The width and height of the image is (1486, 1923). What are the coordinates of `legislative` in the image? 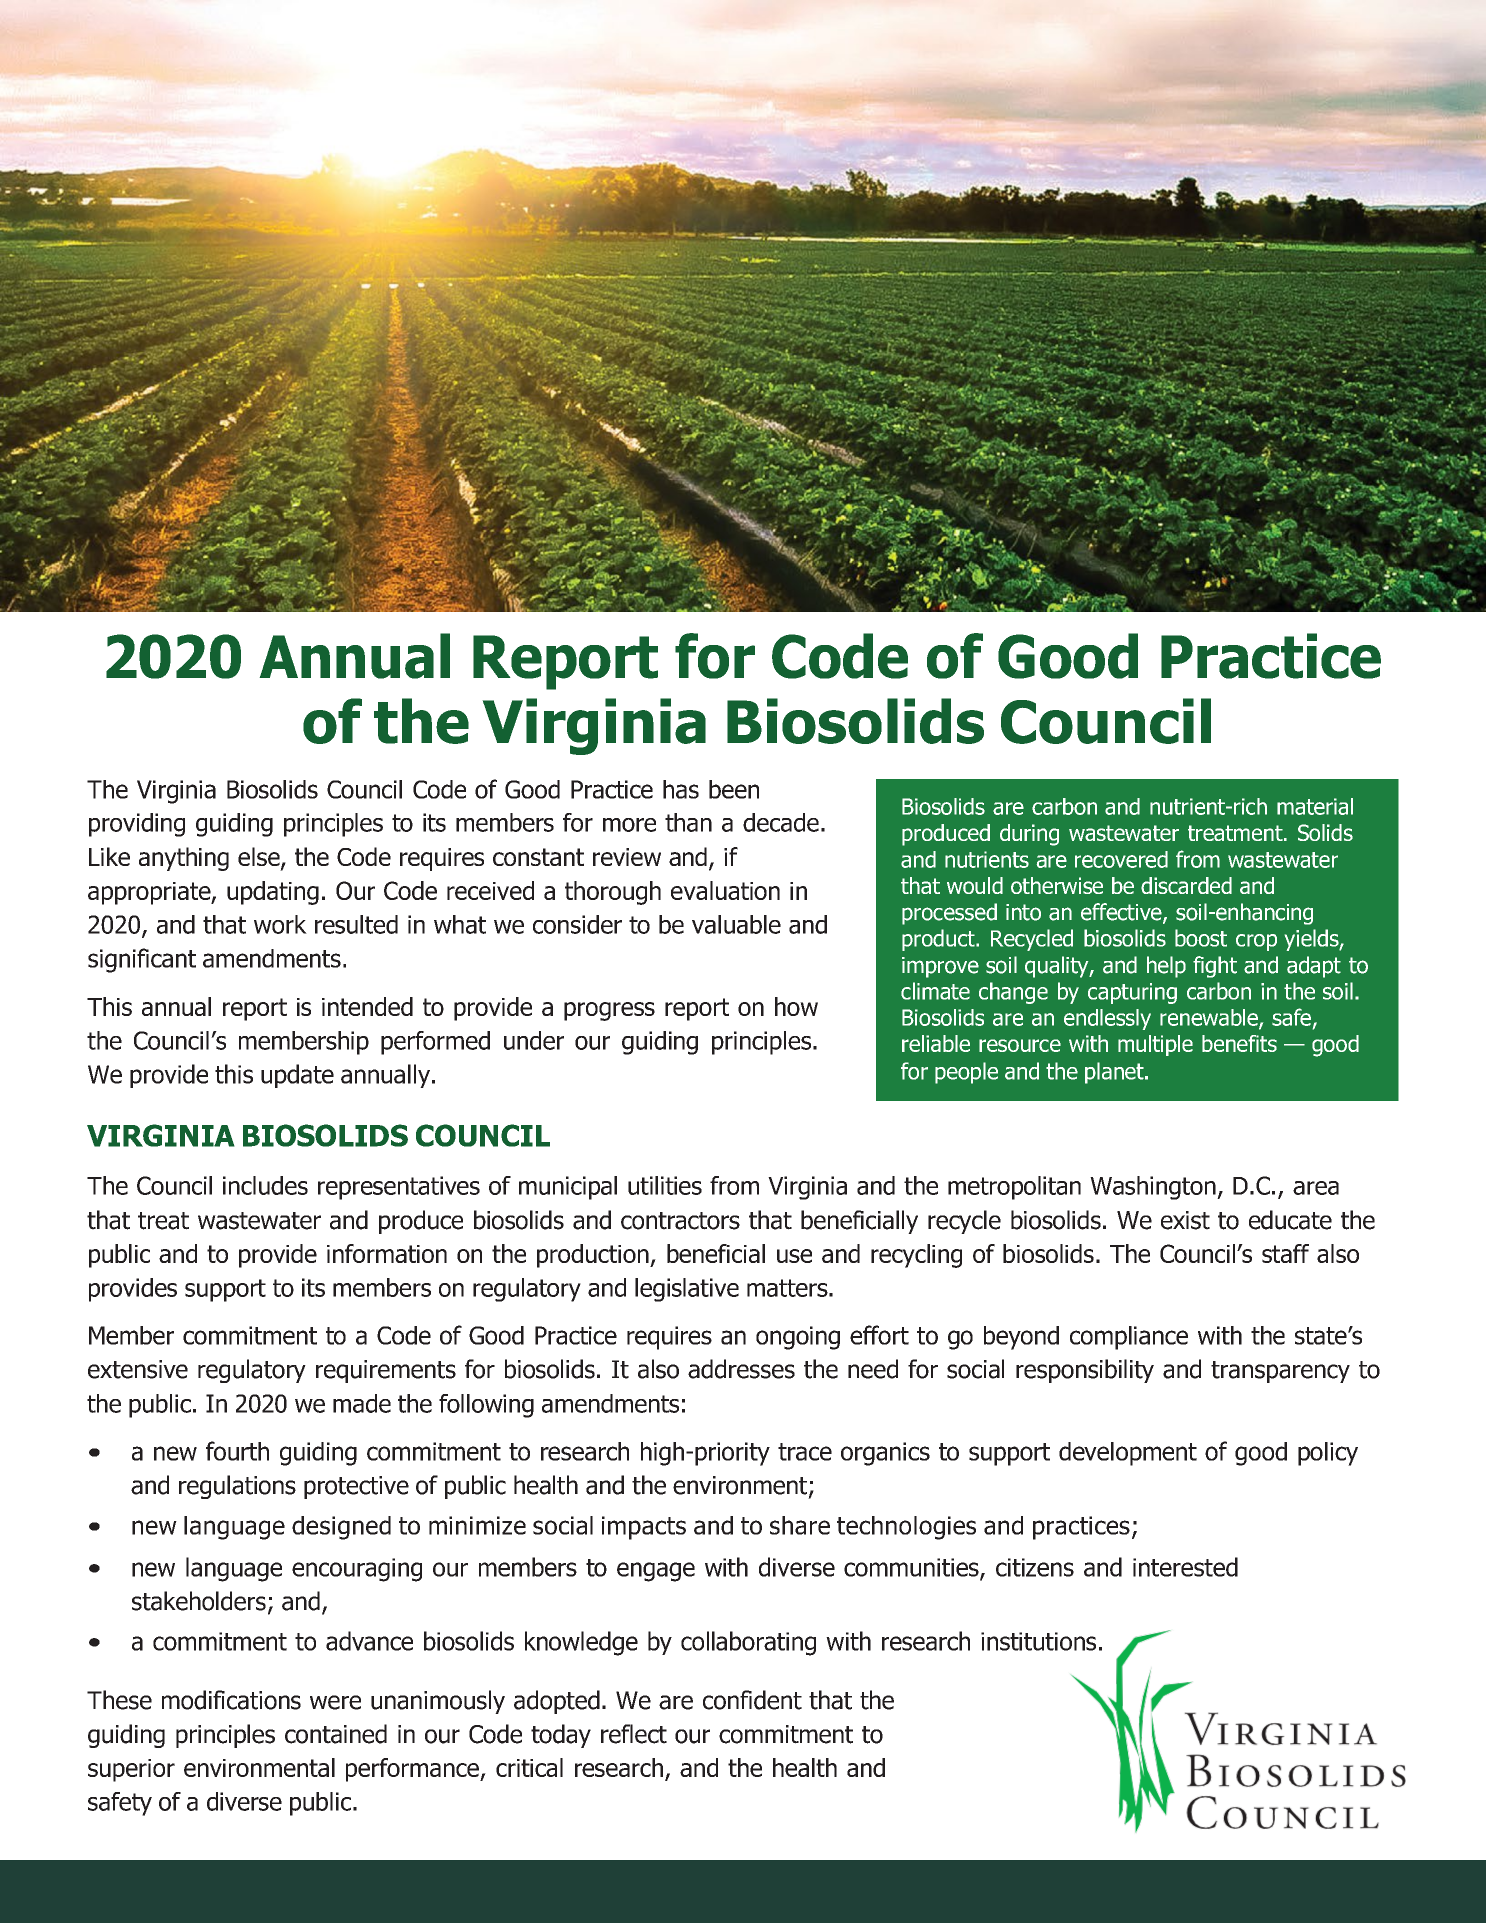 It's located at (687, 1290).
